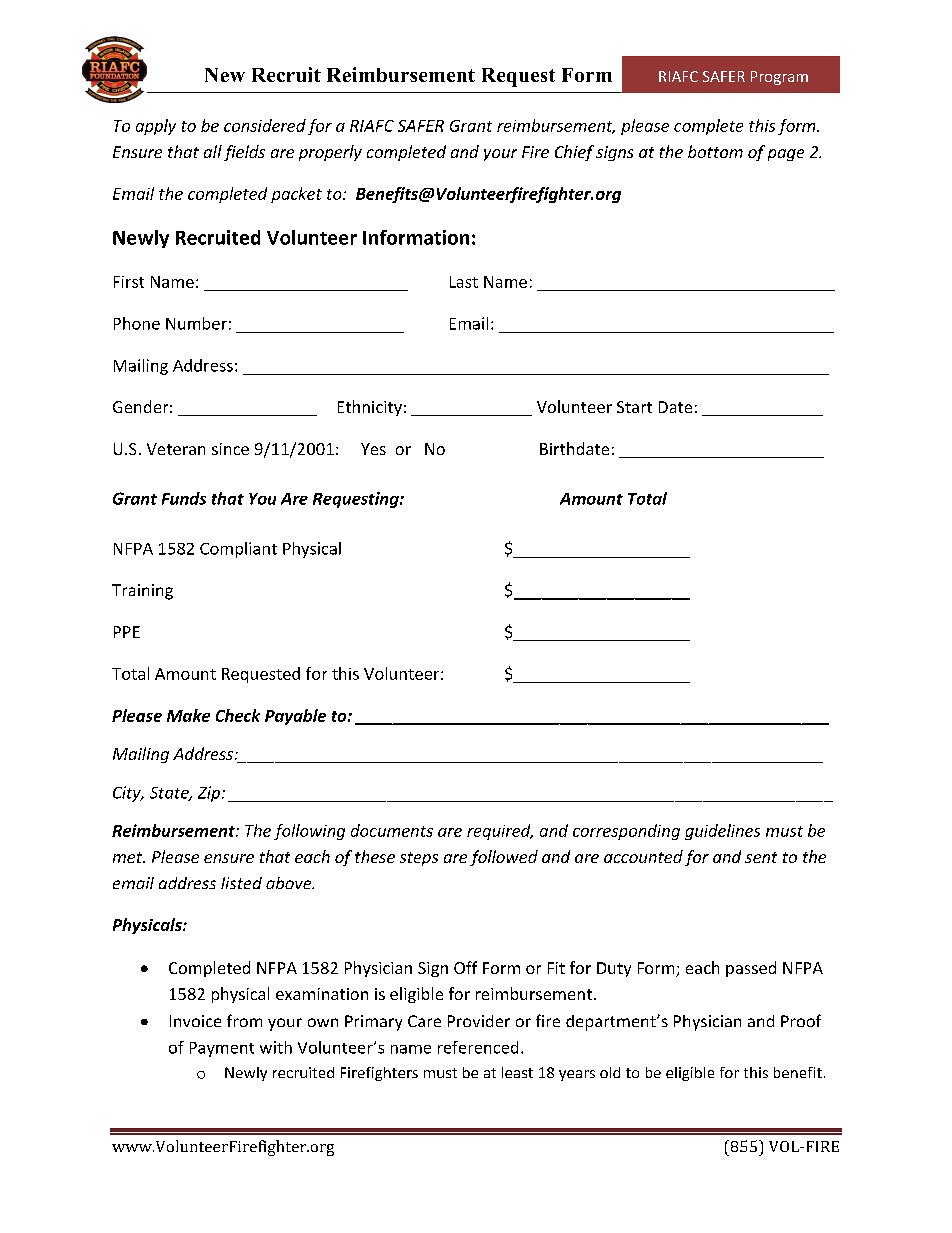 The image size is (952, 1233). Describe the element at coordinates (478, 1047) in the image. I see `referenced` at that location.
